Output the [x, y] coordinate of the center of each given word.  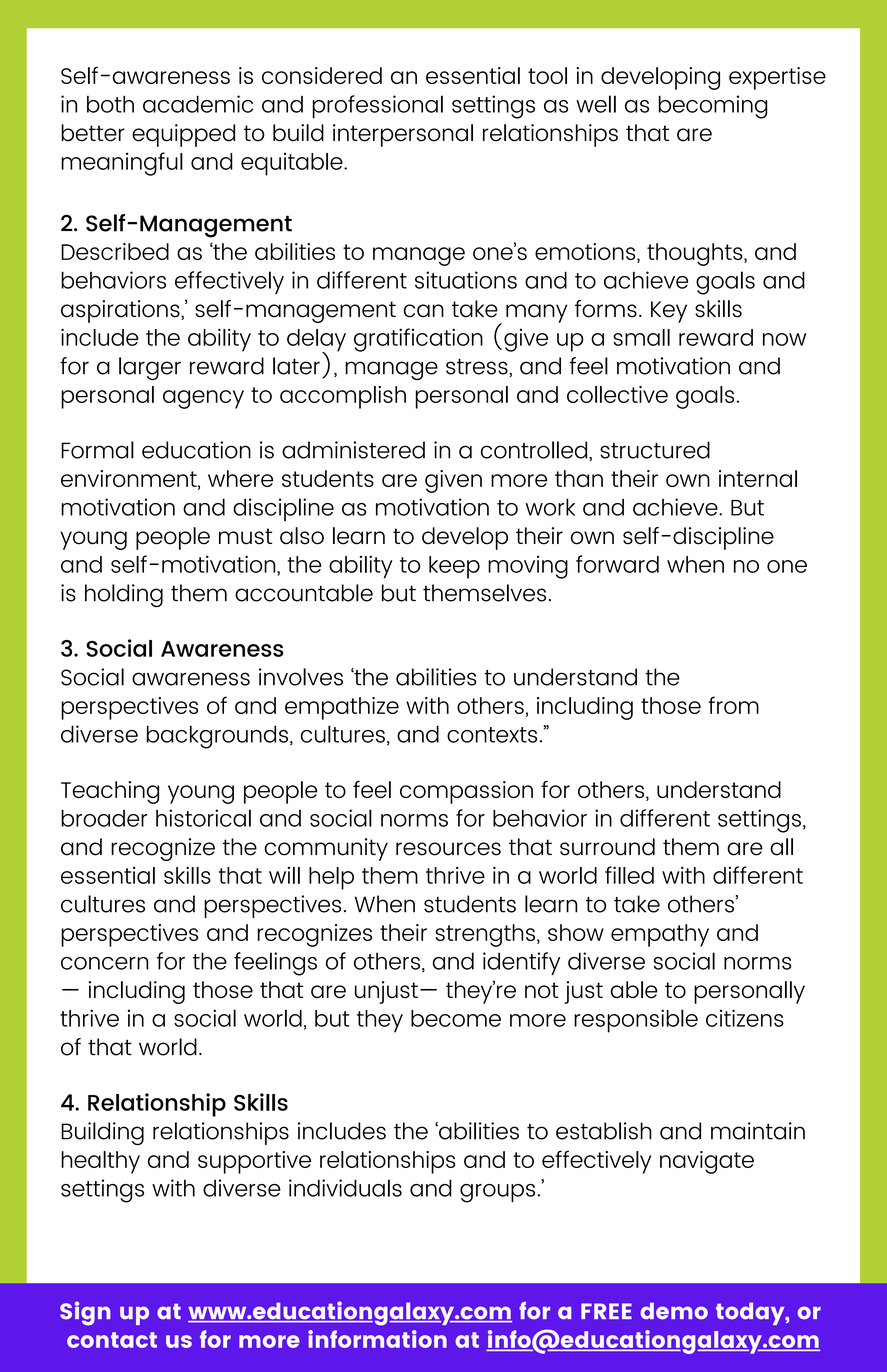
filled [629, 875]
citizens [745, 1018]
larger [150, 369]
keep [454, 567]
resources [448, 849]
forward [617, 564]
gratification [418, 340]
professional [377, 107]
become [456, 1018]
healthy [100, 1162]
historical [203, 818]
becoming [713, 107]
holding [124, 595]
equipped [183, 135]
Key [669, 312]
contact [112, 1340]
